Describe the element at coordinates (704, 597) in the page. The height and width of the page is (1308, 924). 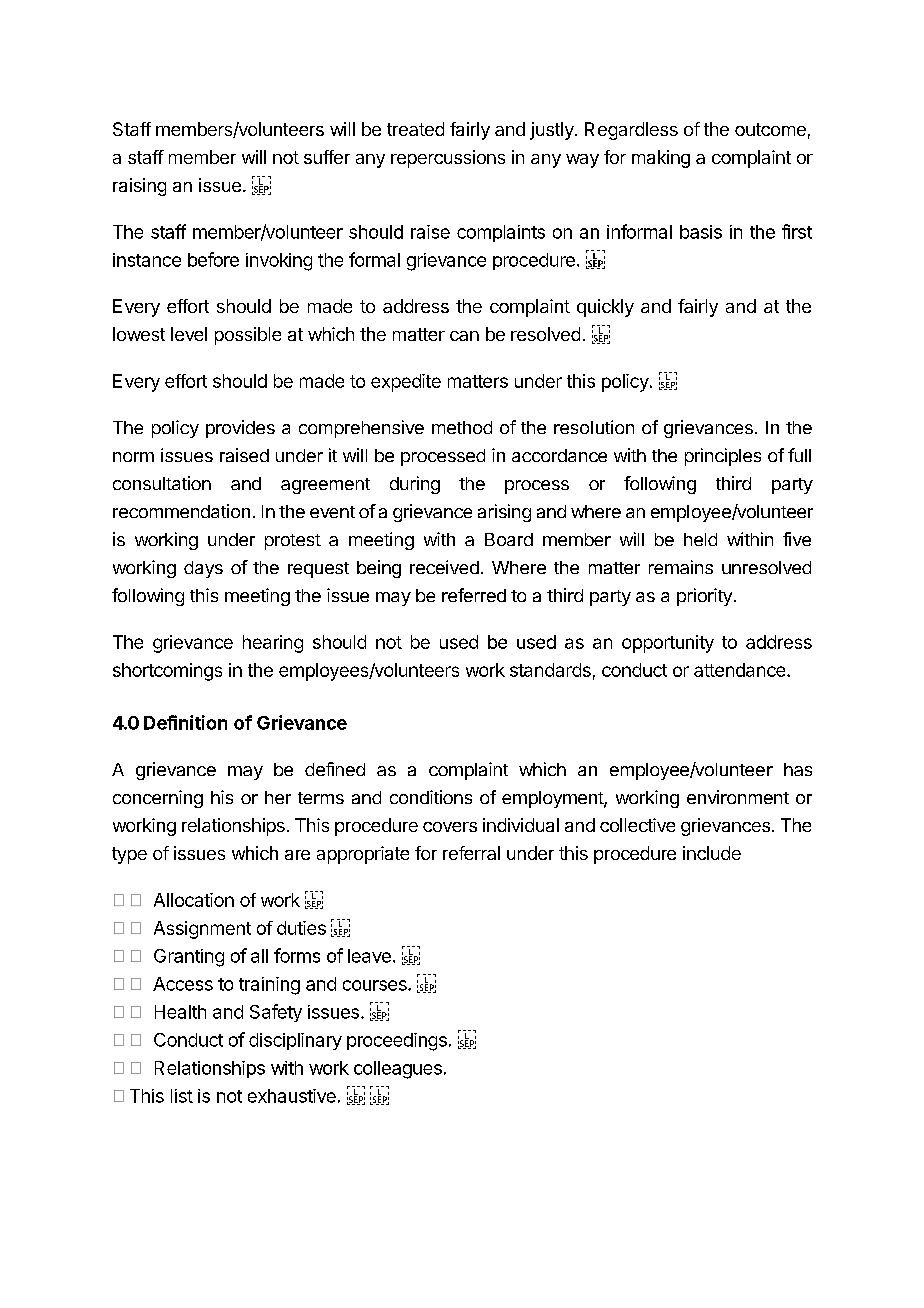
I see `priority` at that location.
